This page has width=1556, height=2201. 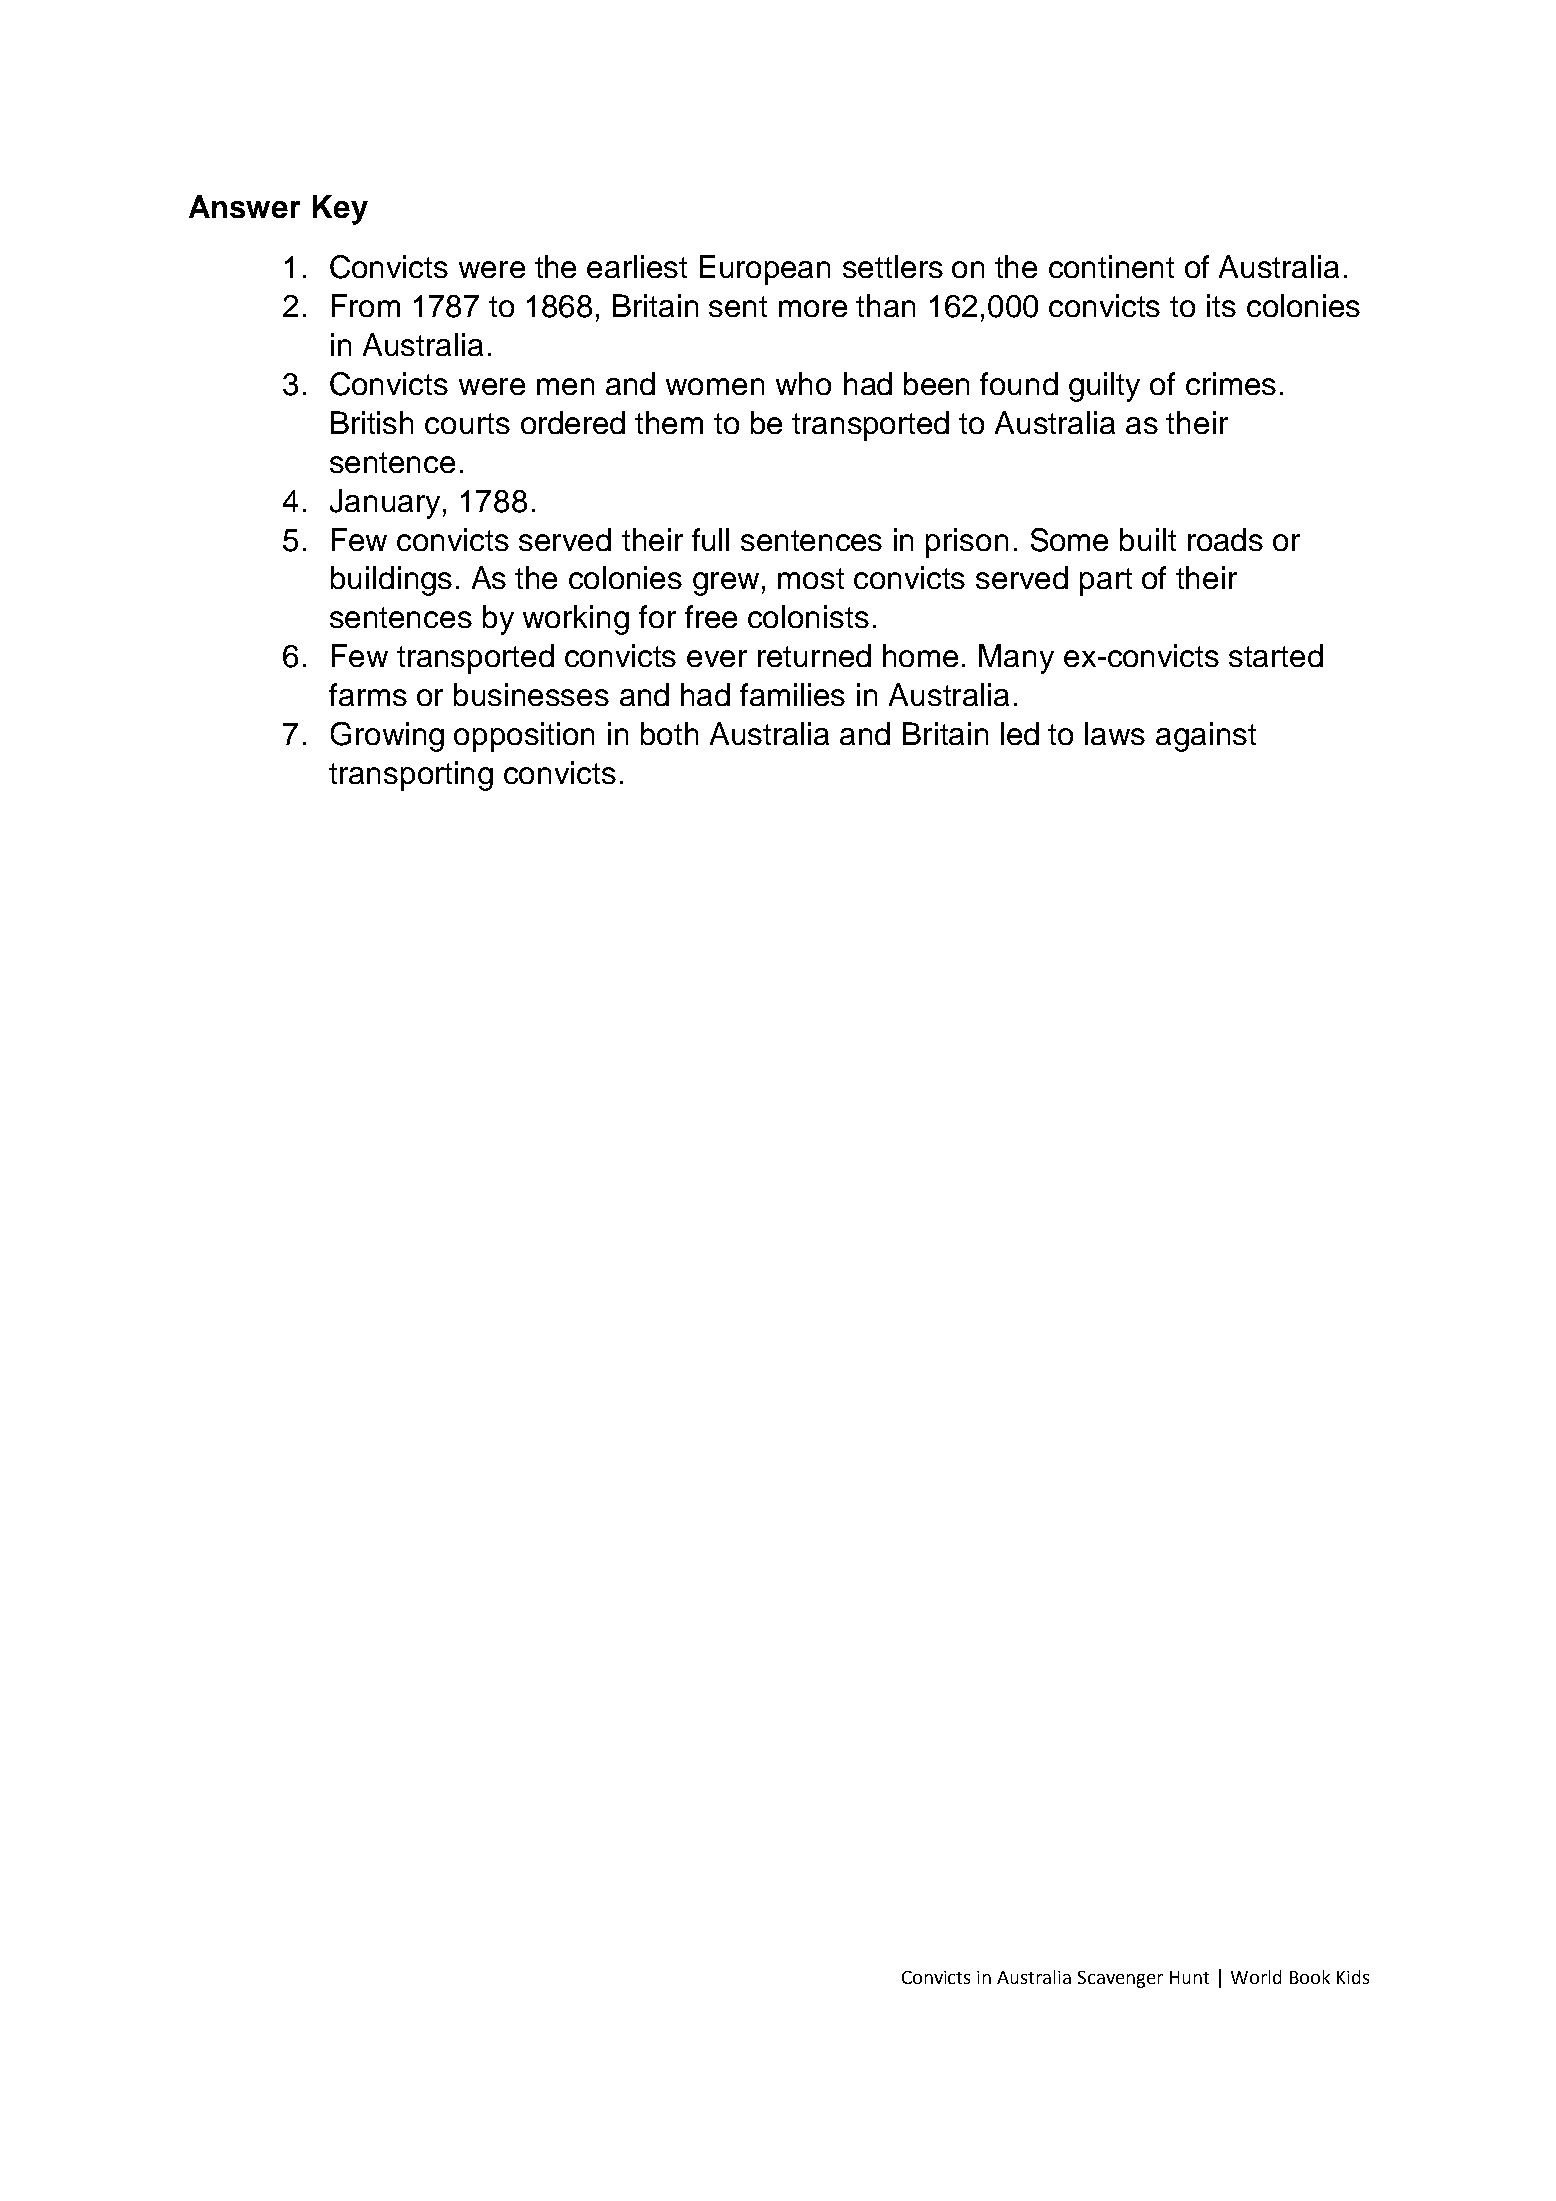 I want to click on Growing, so click(x=387, y=737).
